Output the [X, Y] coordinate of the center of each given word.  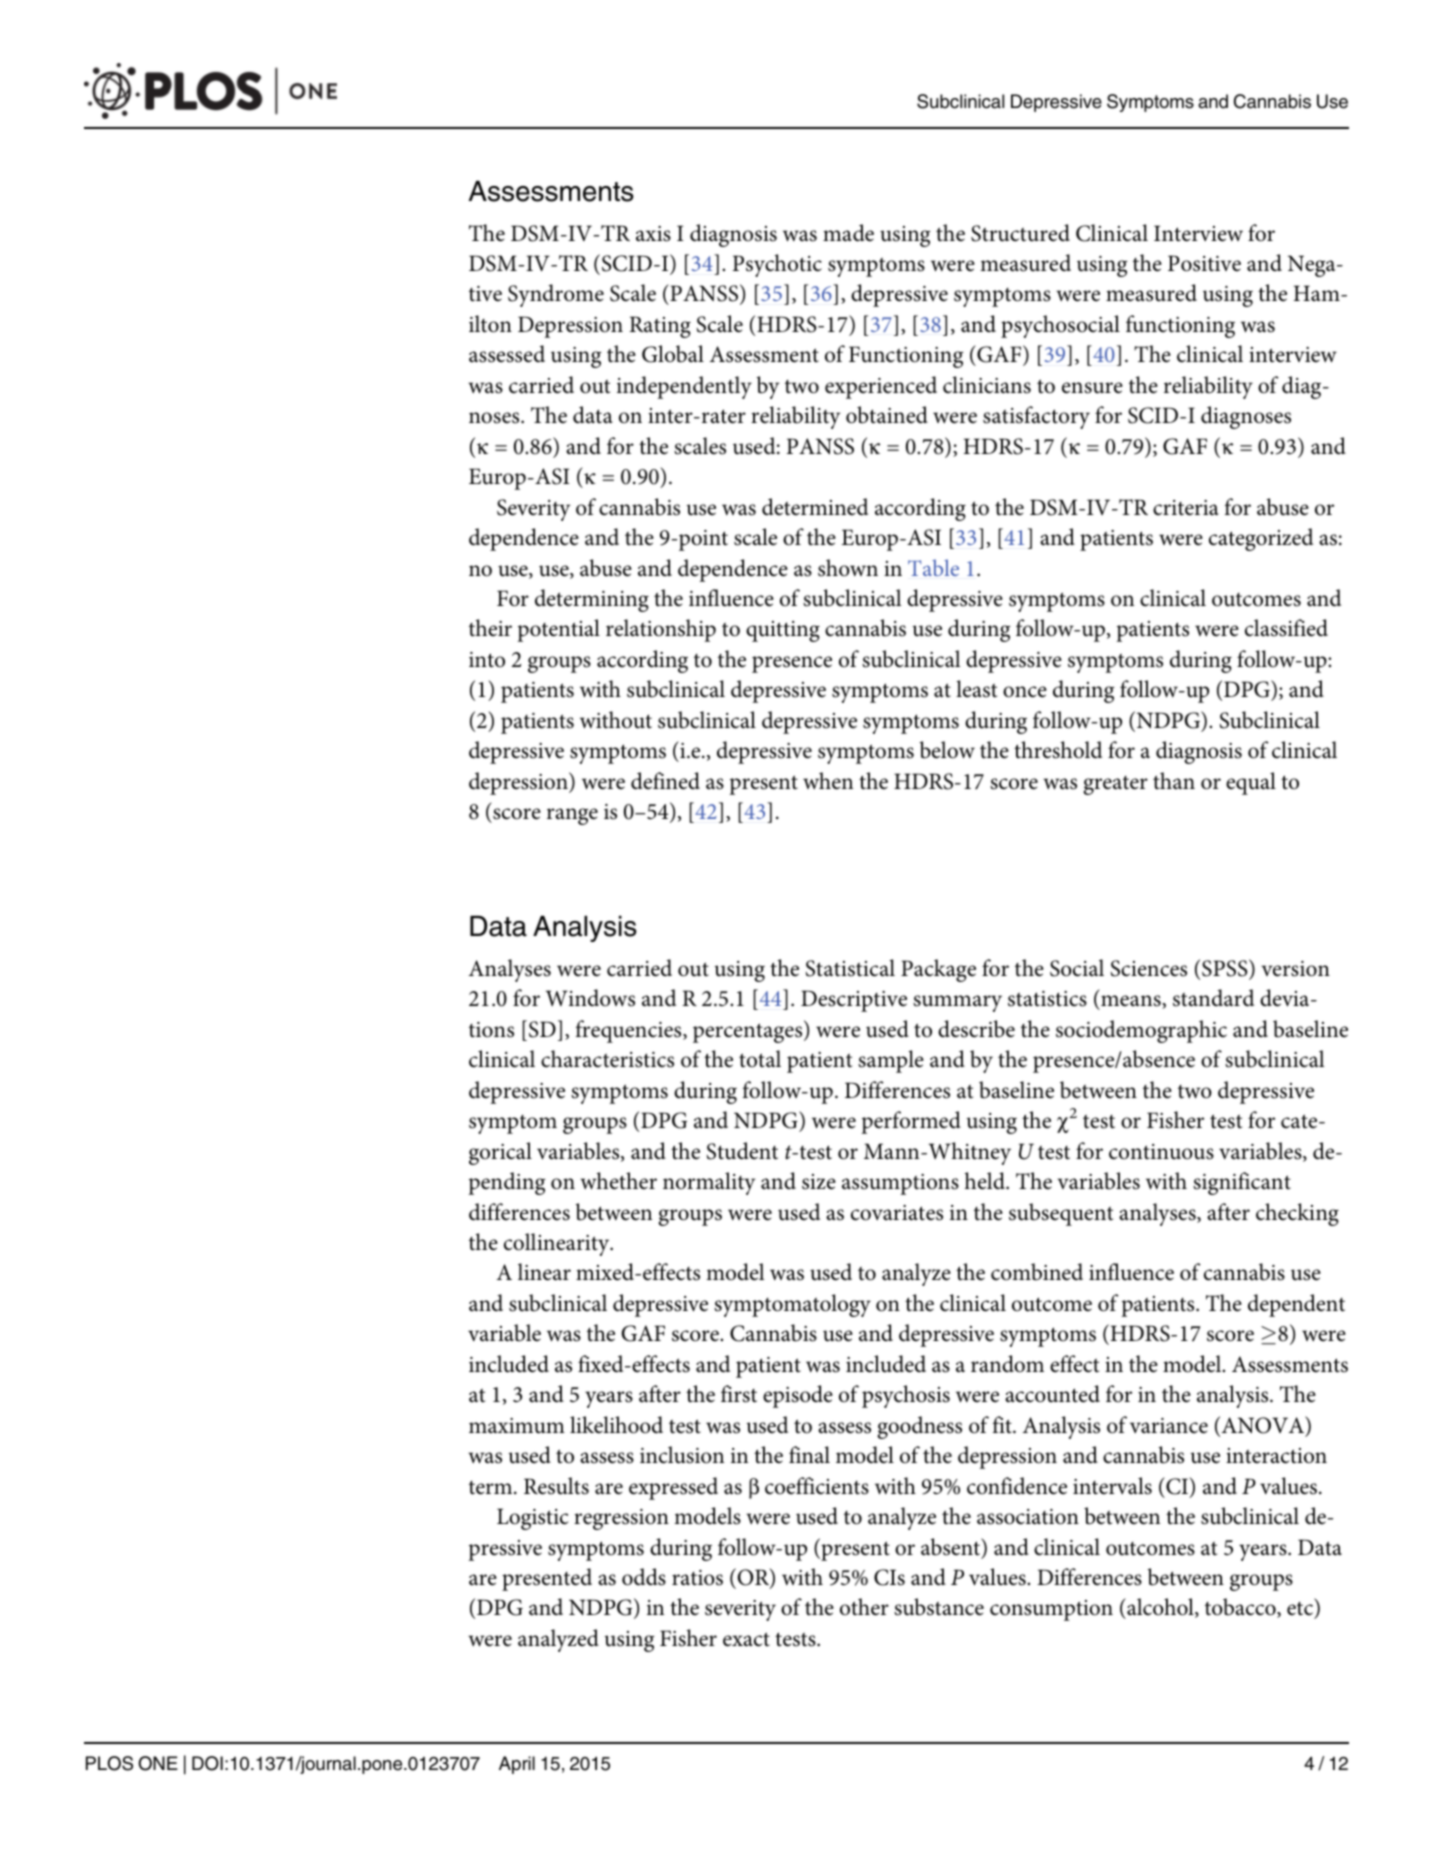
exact [746, 1639]
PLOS [109, 1763]
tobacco [1241, 1608]
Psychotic [777, 265]
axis [653, 234]
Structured [1020, 233]
